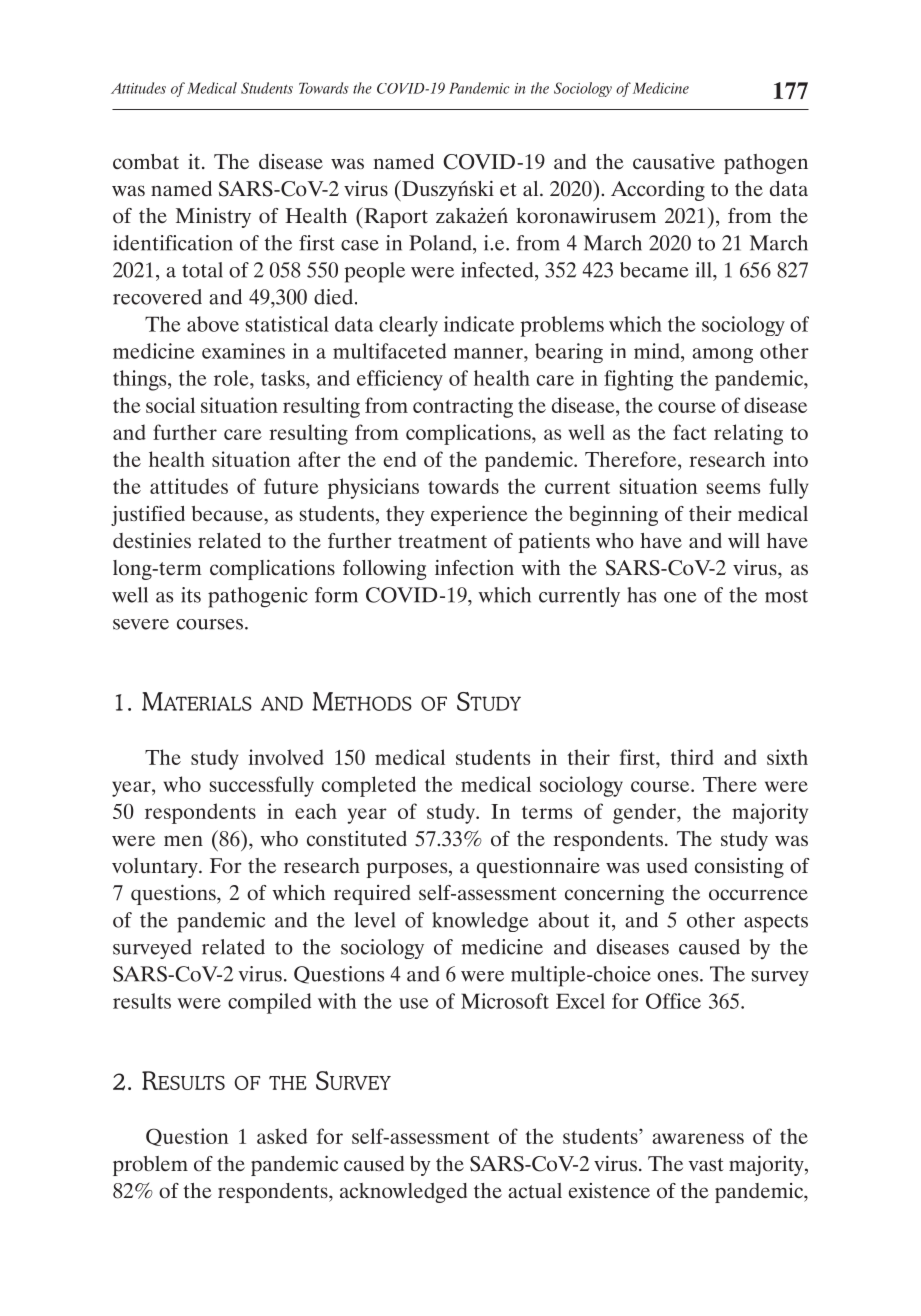  I want to click on Poland, so click(441, 243).
